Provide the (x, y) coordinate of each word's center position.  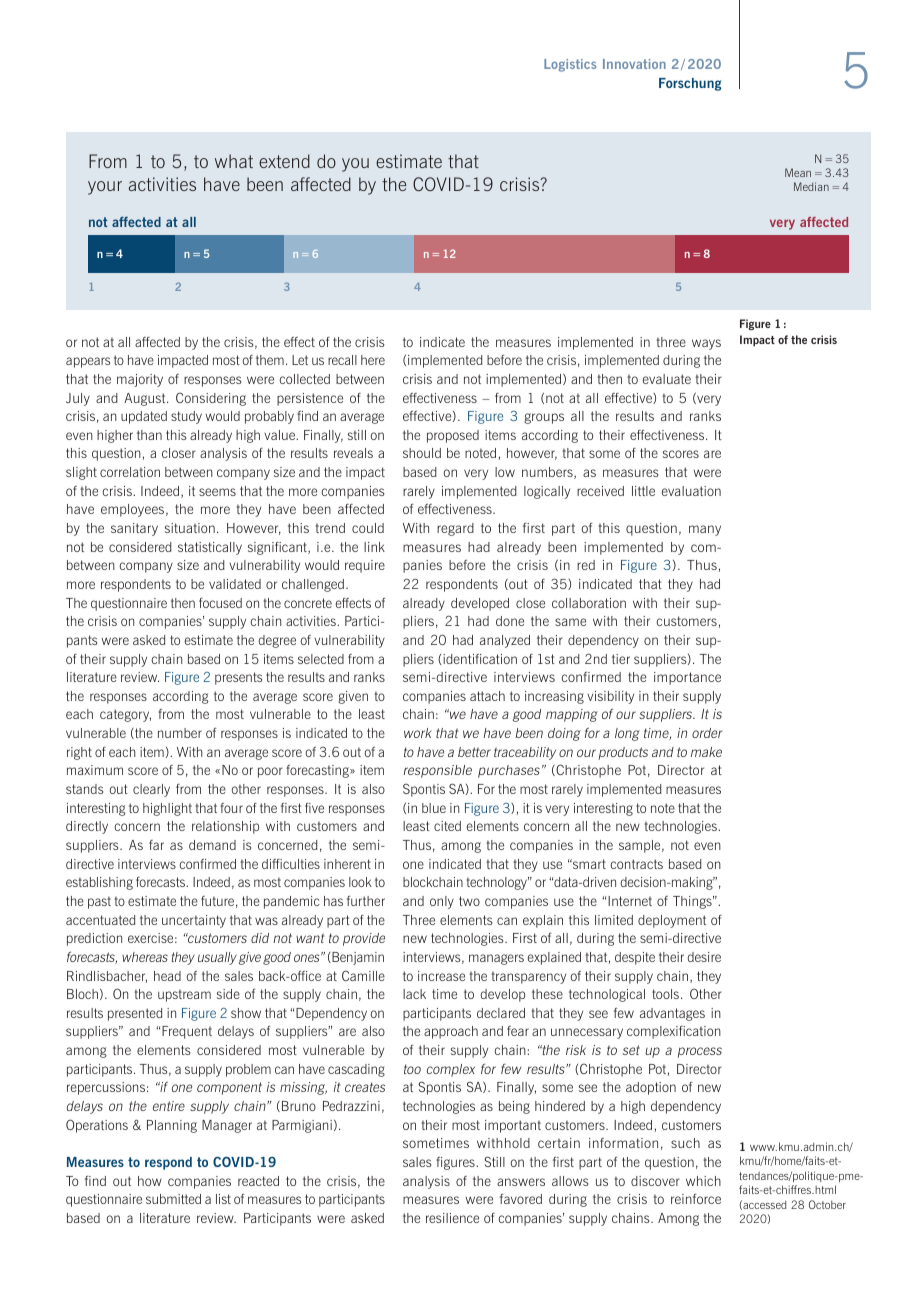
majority (140, 380)
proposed (453, 436)
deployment (672, 921)
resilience (452, 1218)
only (442, 902)
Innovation (634, 64)
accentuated (100, 920)
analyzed (505, 641)
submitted (173, 1199)
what (234, 161)
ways (706, 344)
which (703, 1181)
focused (220, 603)
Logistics (570, 65)
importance (687, 678)
